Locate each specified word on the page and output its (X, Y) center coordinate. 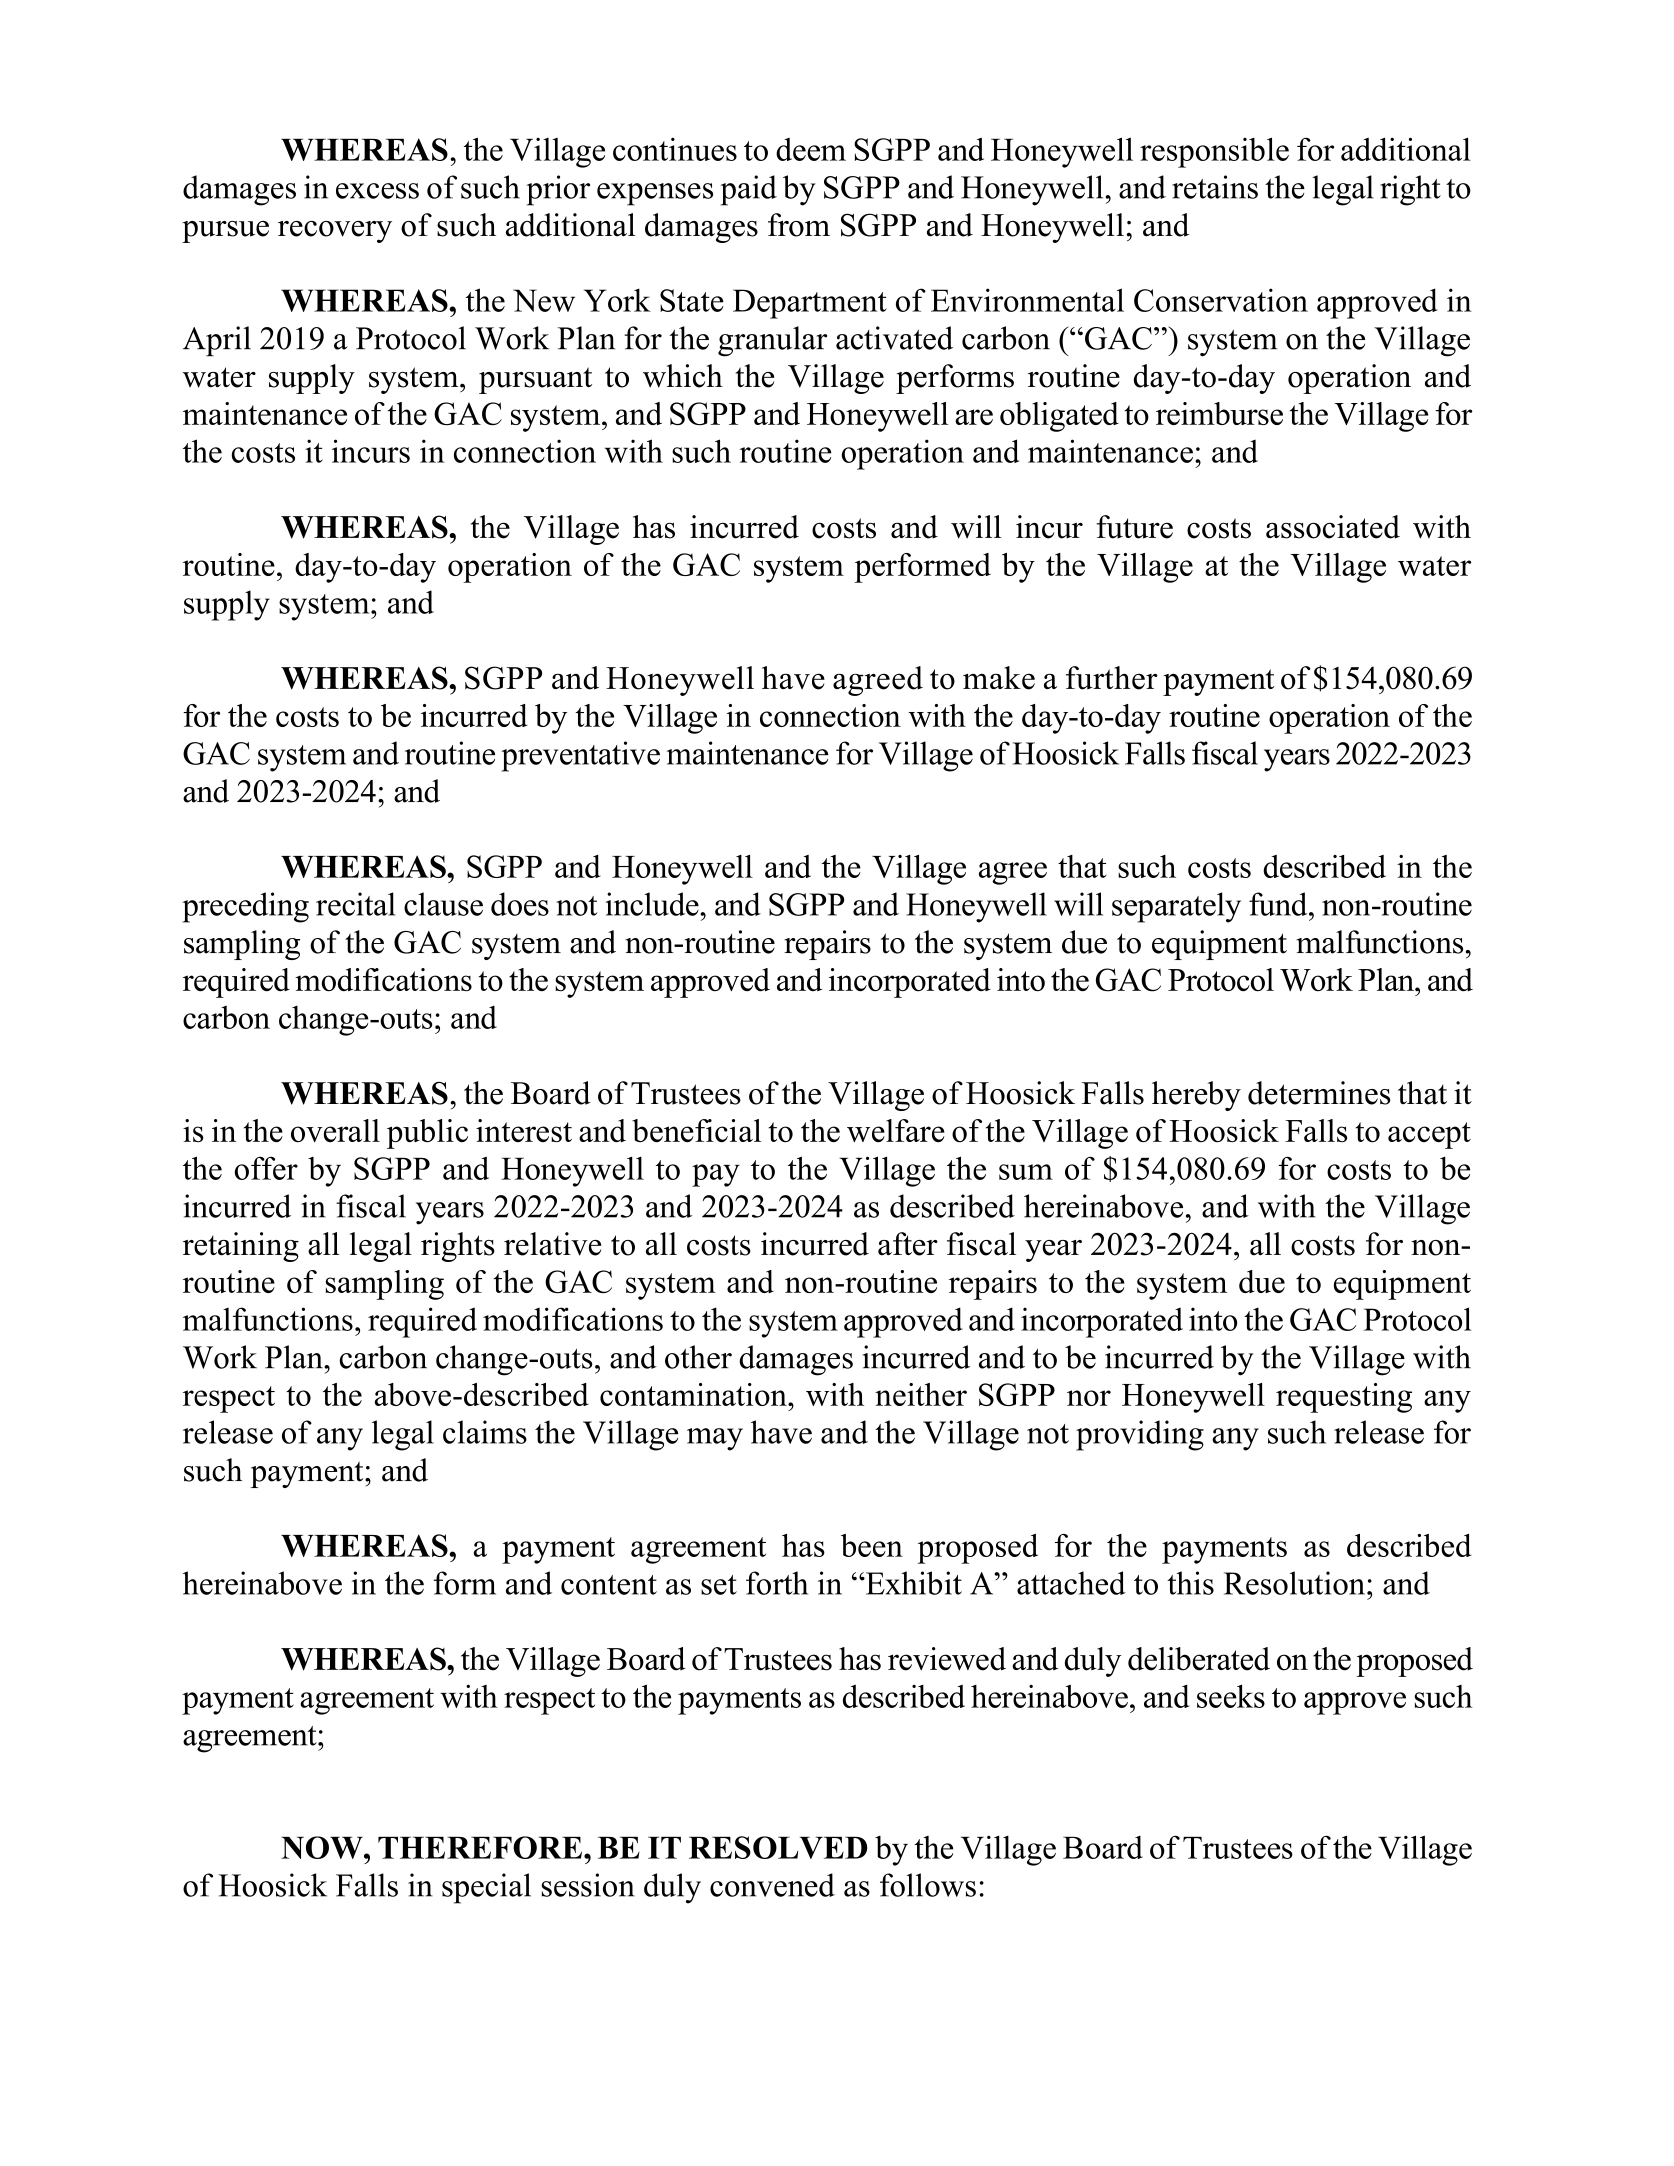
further (1112, 678)
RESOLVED (778, 1847)
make (999, 678)
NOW (323, 1847)
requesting (1344, 1398)
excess (377, 191)
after (908, 1244)
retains (1215, 187)
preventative (580, 756)
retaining (241, 1247)
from (799, 225)
